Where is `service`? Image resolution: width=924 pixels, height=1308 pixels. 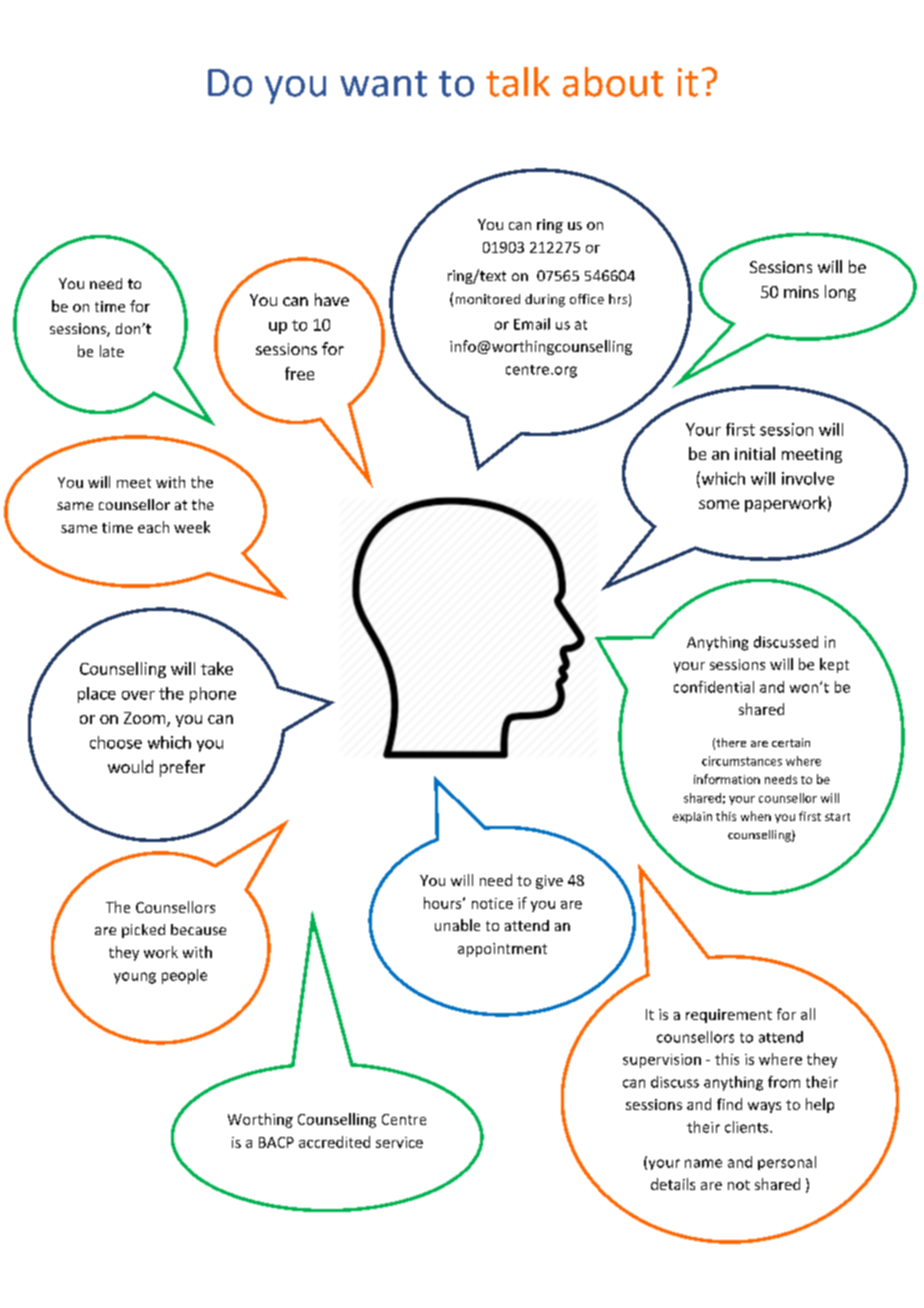
service is located at coordinates (399, 1142).
